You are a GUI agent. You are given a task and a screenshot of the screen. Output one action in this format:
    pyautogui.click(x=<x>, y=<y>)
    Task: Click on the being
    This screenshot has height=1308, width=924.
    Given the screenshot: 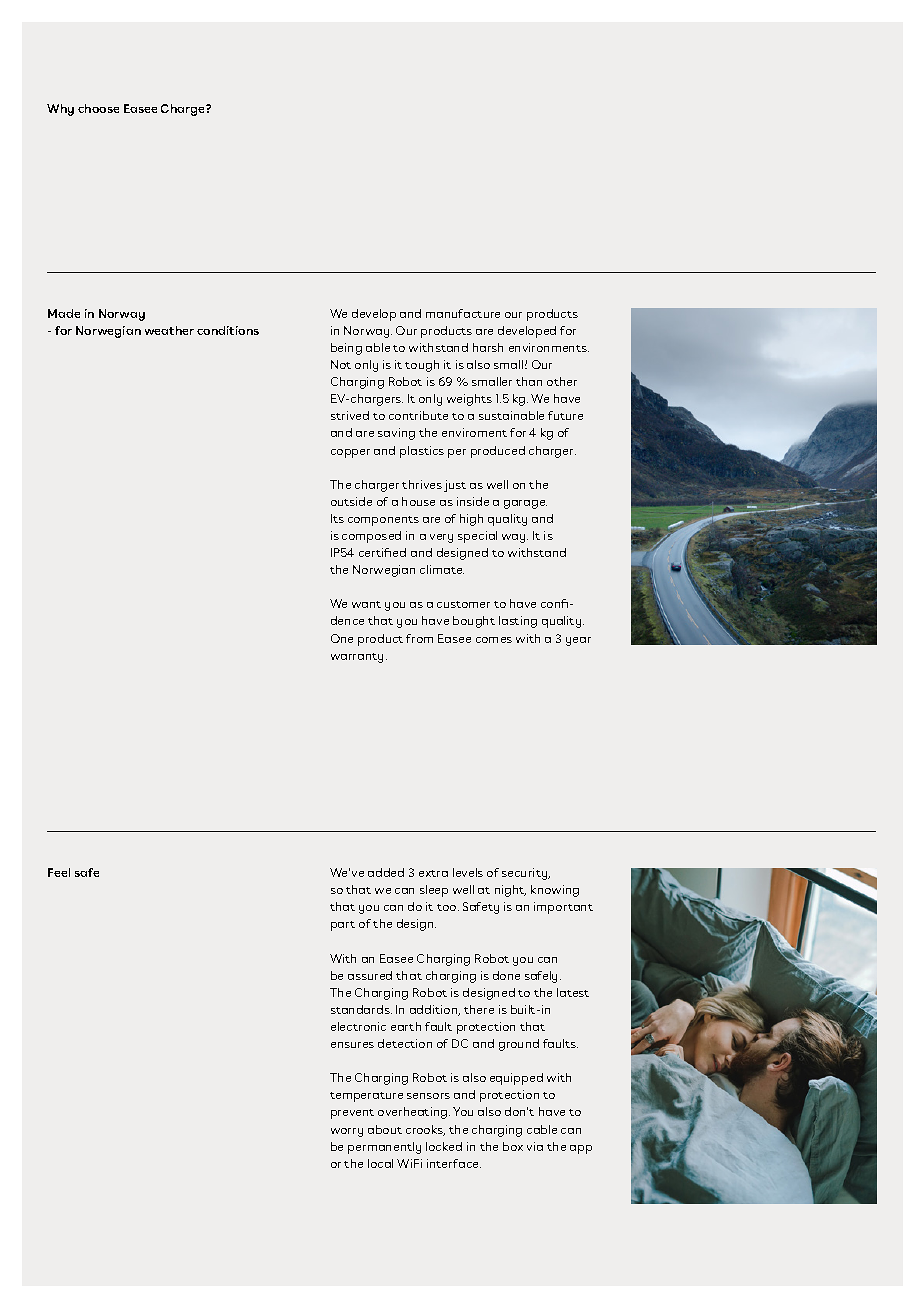 What is the action you would take?
    pyautogui.click(x=346, y=349)
